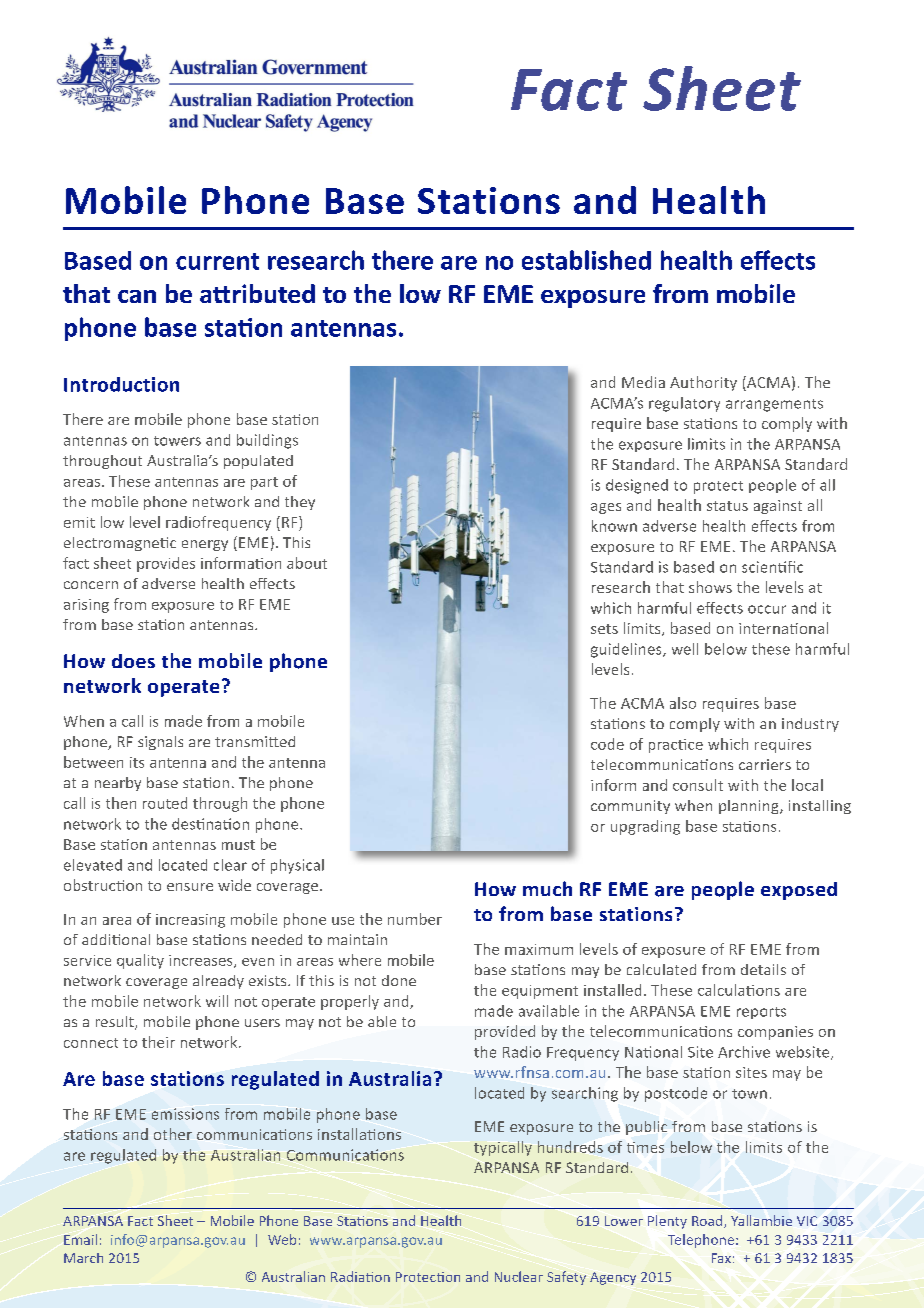 The image size is (924, 1308). I want to click on Radiation, so click(360, 1276).
